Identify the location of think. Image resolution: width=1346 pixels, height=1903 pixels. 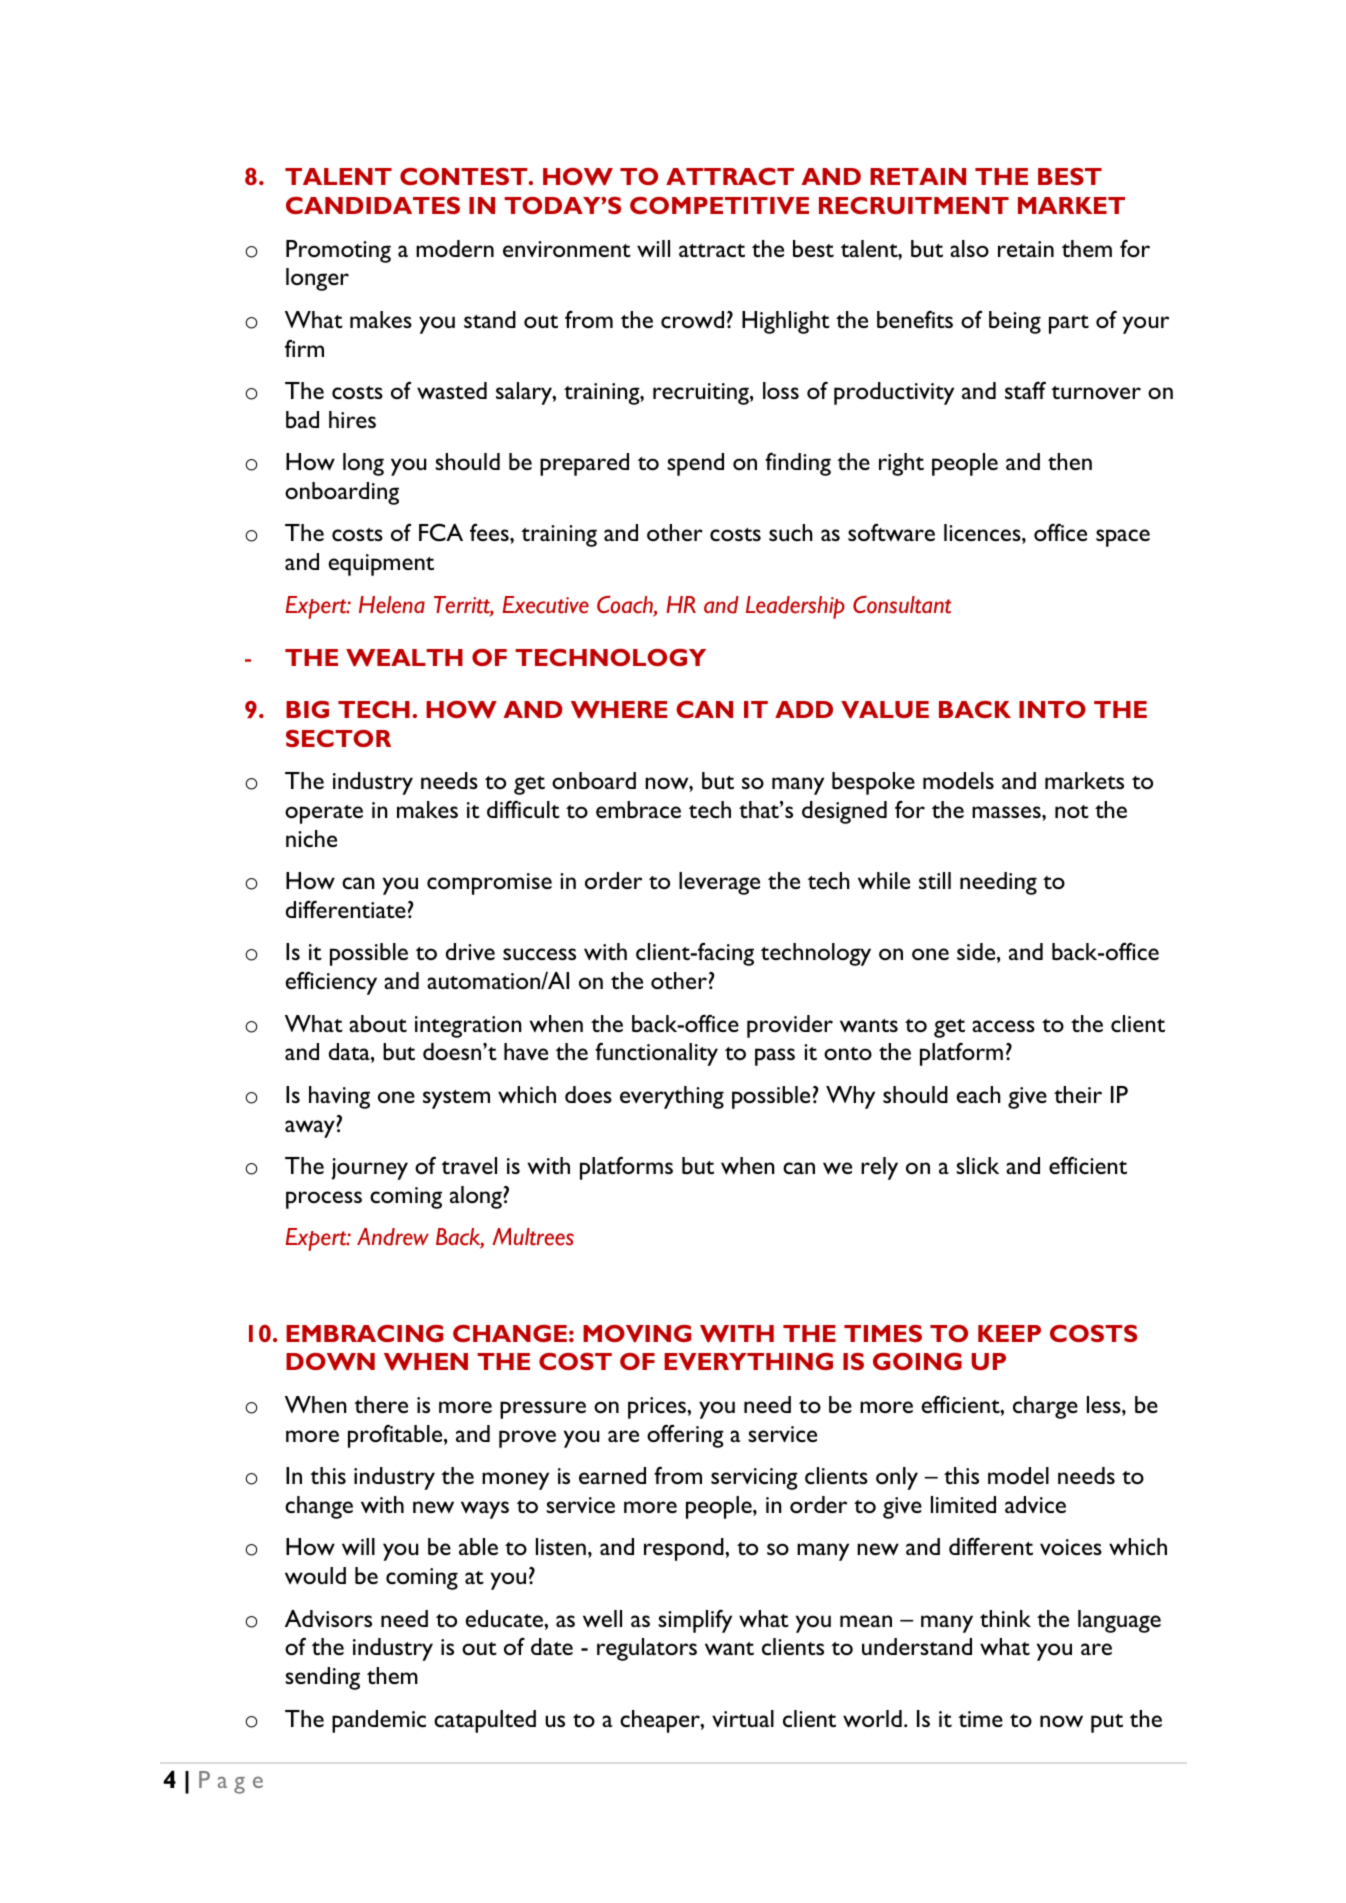
(1005, 1618).
